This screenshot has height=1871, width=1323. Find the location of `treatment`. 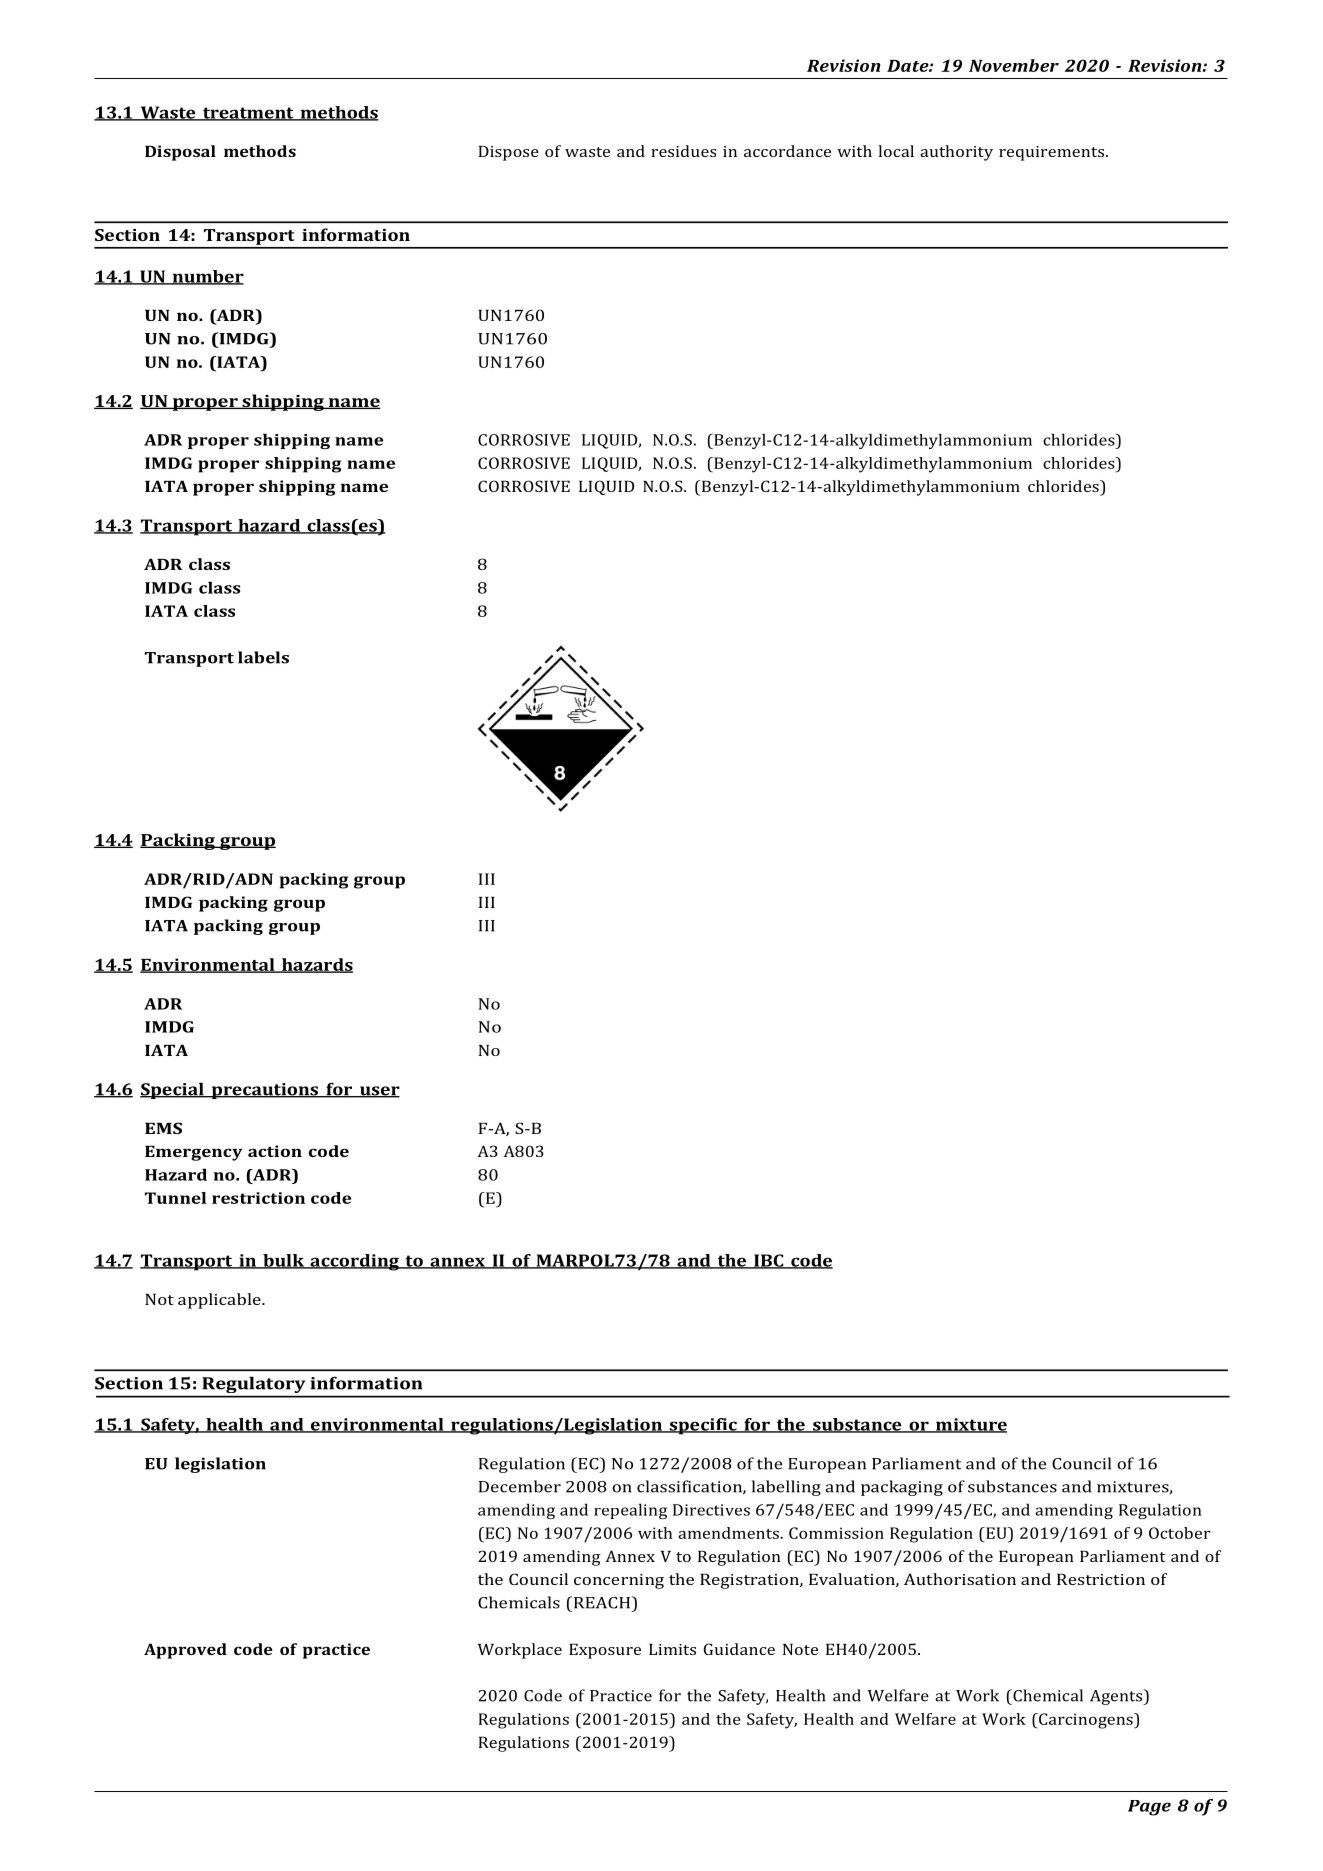

treatment is located at coordinates (248, 114).
